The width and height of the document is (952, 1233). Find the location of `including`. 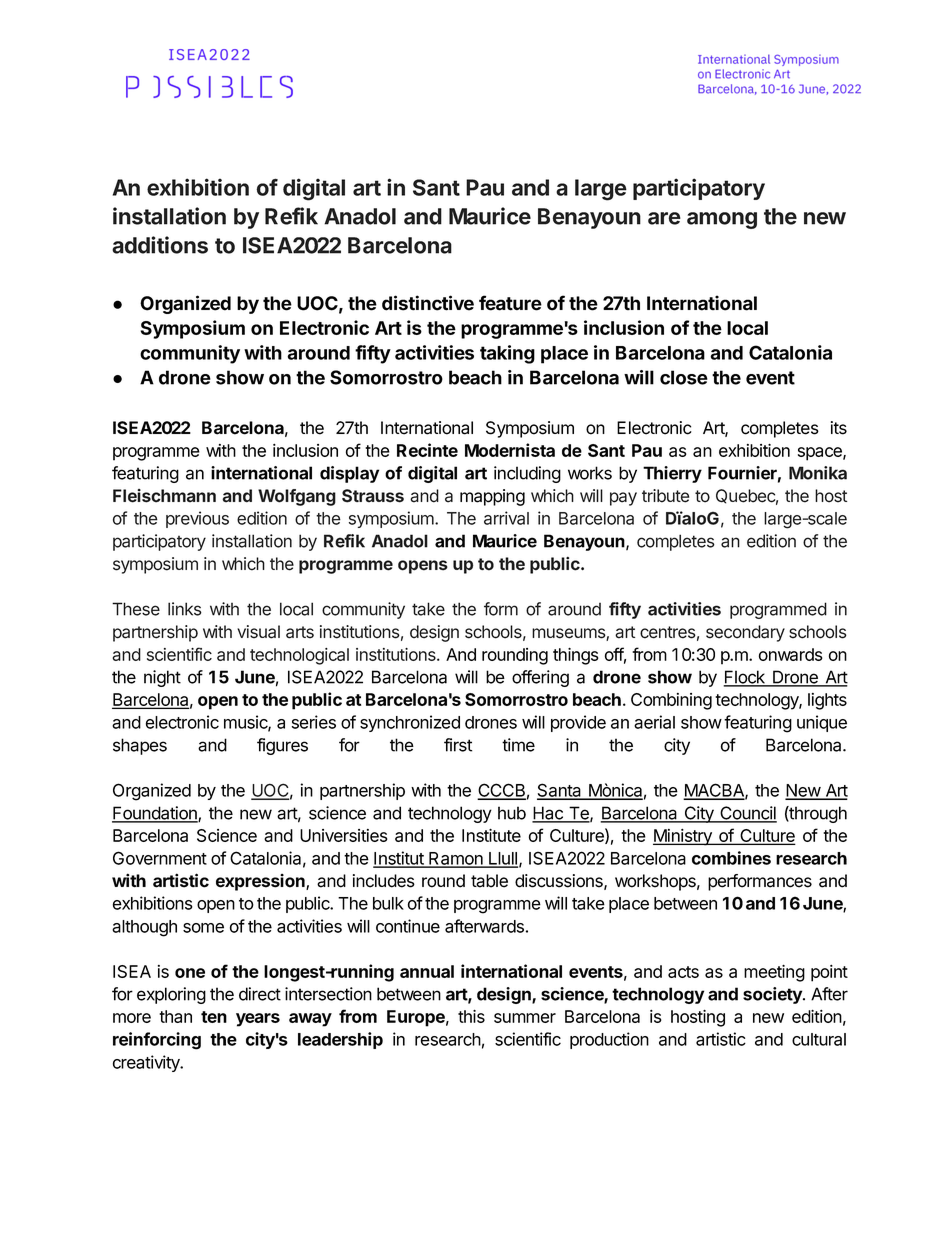

including is located at coordinates (527, 474).
